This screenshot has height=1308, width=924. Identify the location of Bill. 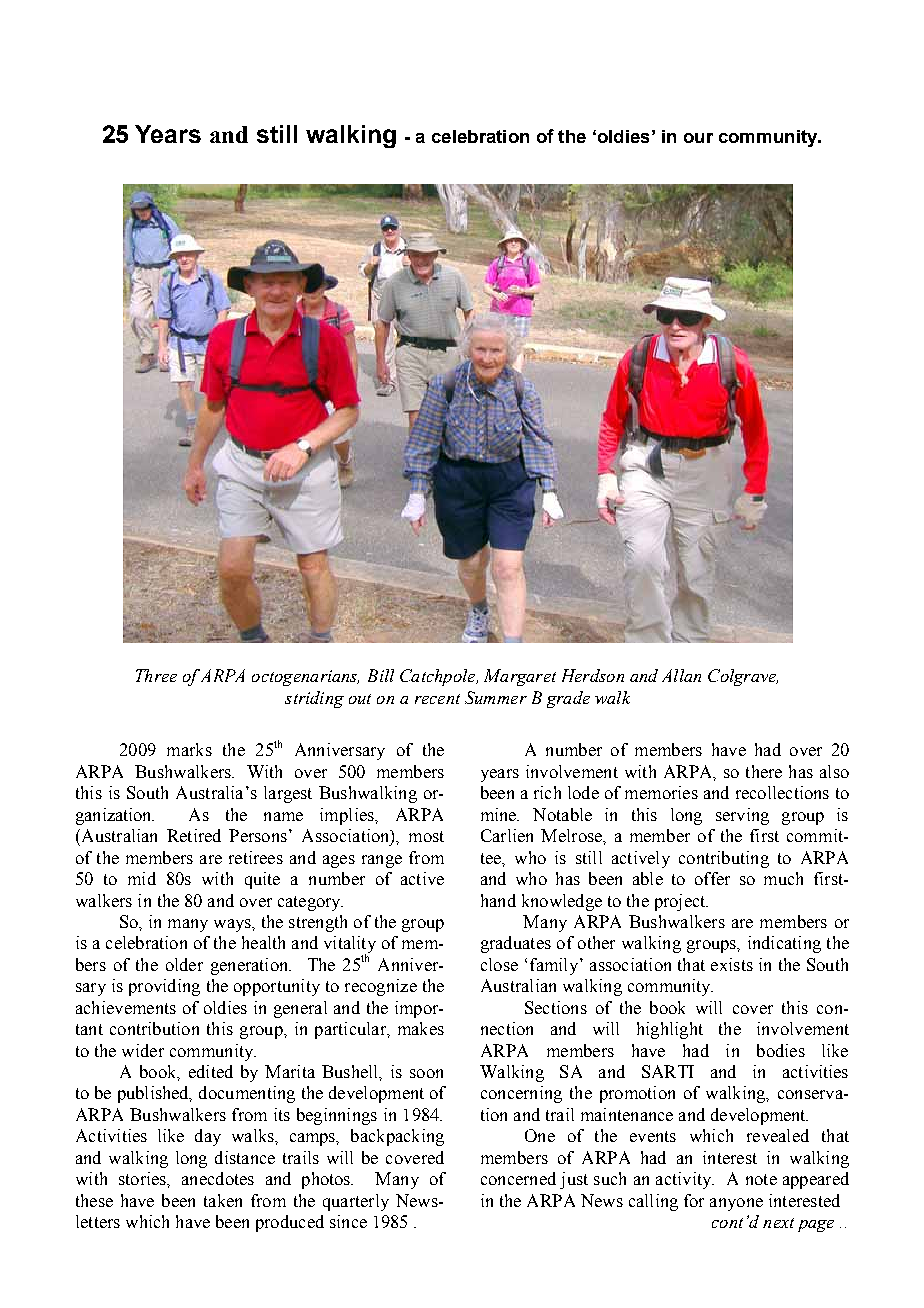
(381, 675).
